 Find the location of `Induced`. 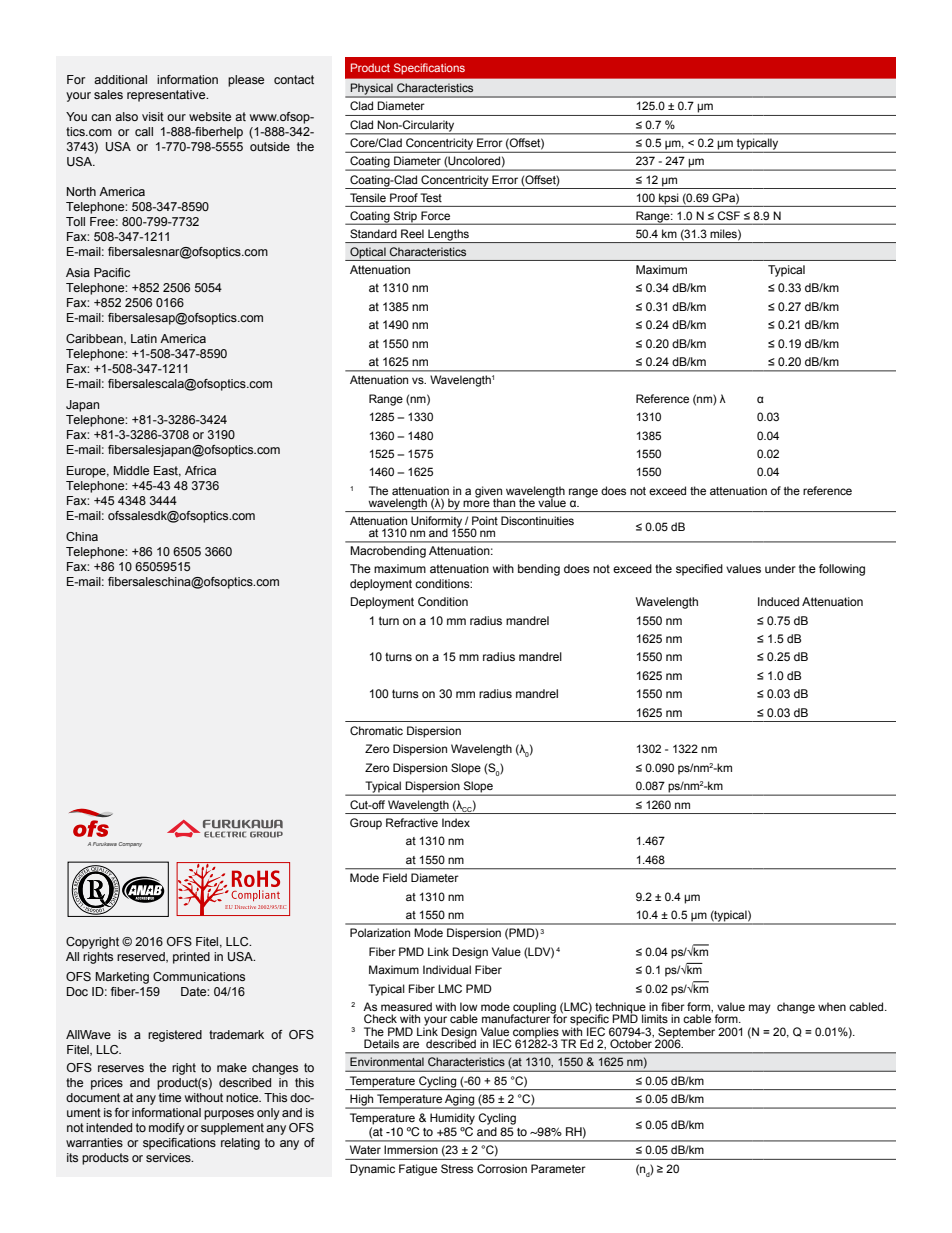

Induced is located at coordinates (778, 601).
